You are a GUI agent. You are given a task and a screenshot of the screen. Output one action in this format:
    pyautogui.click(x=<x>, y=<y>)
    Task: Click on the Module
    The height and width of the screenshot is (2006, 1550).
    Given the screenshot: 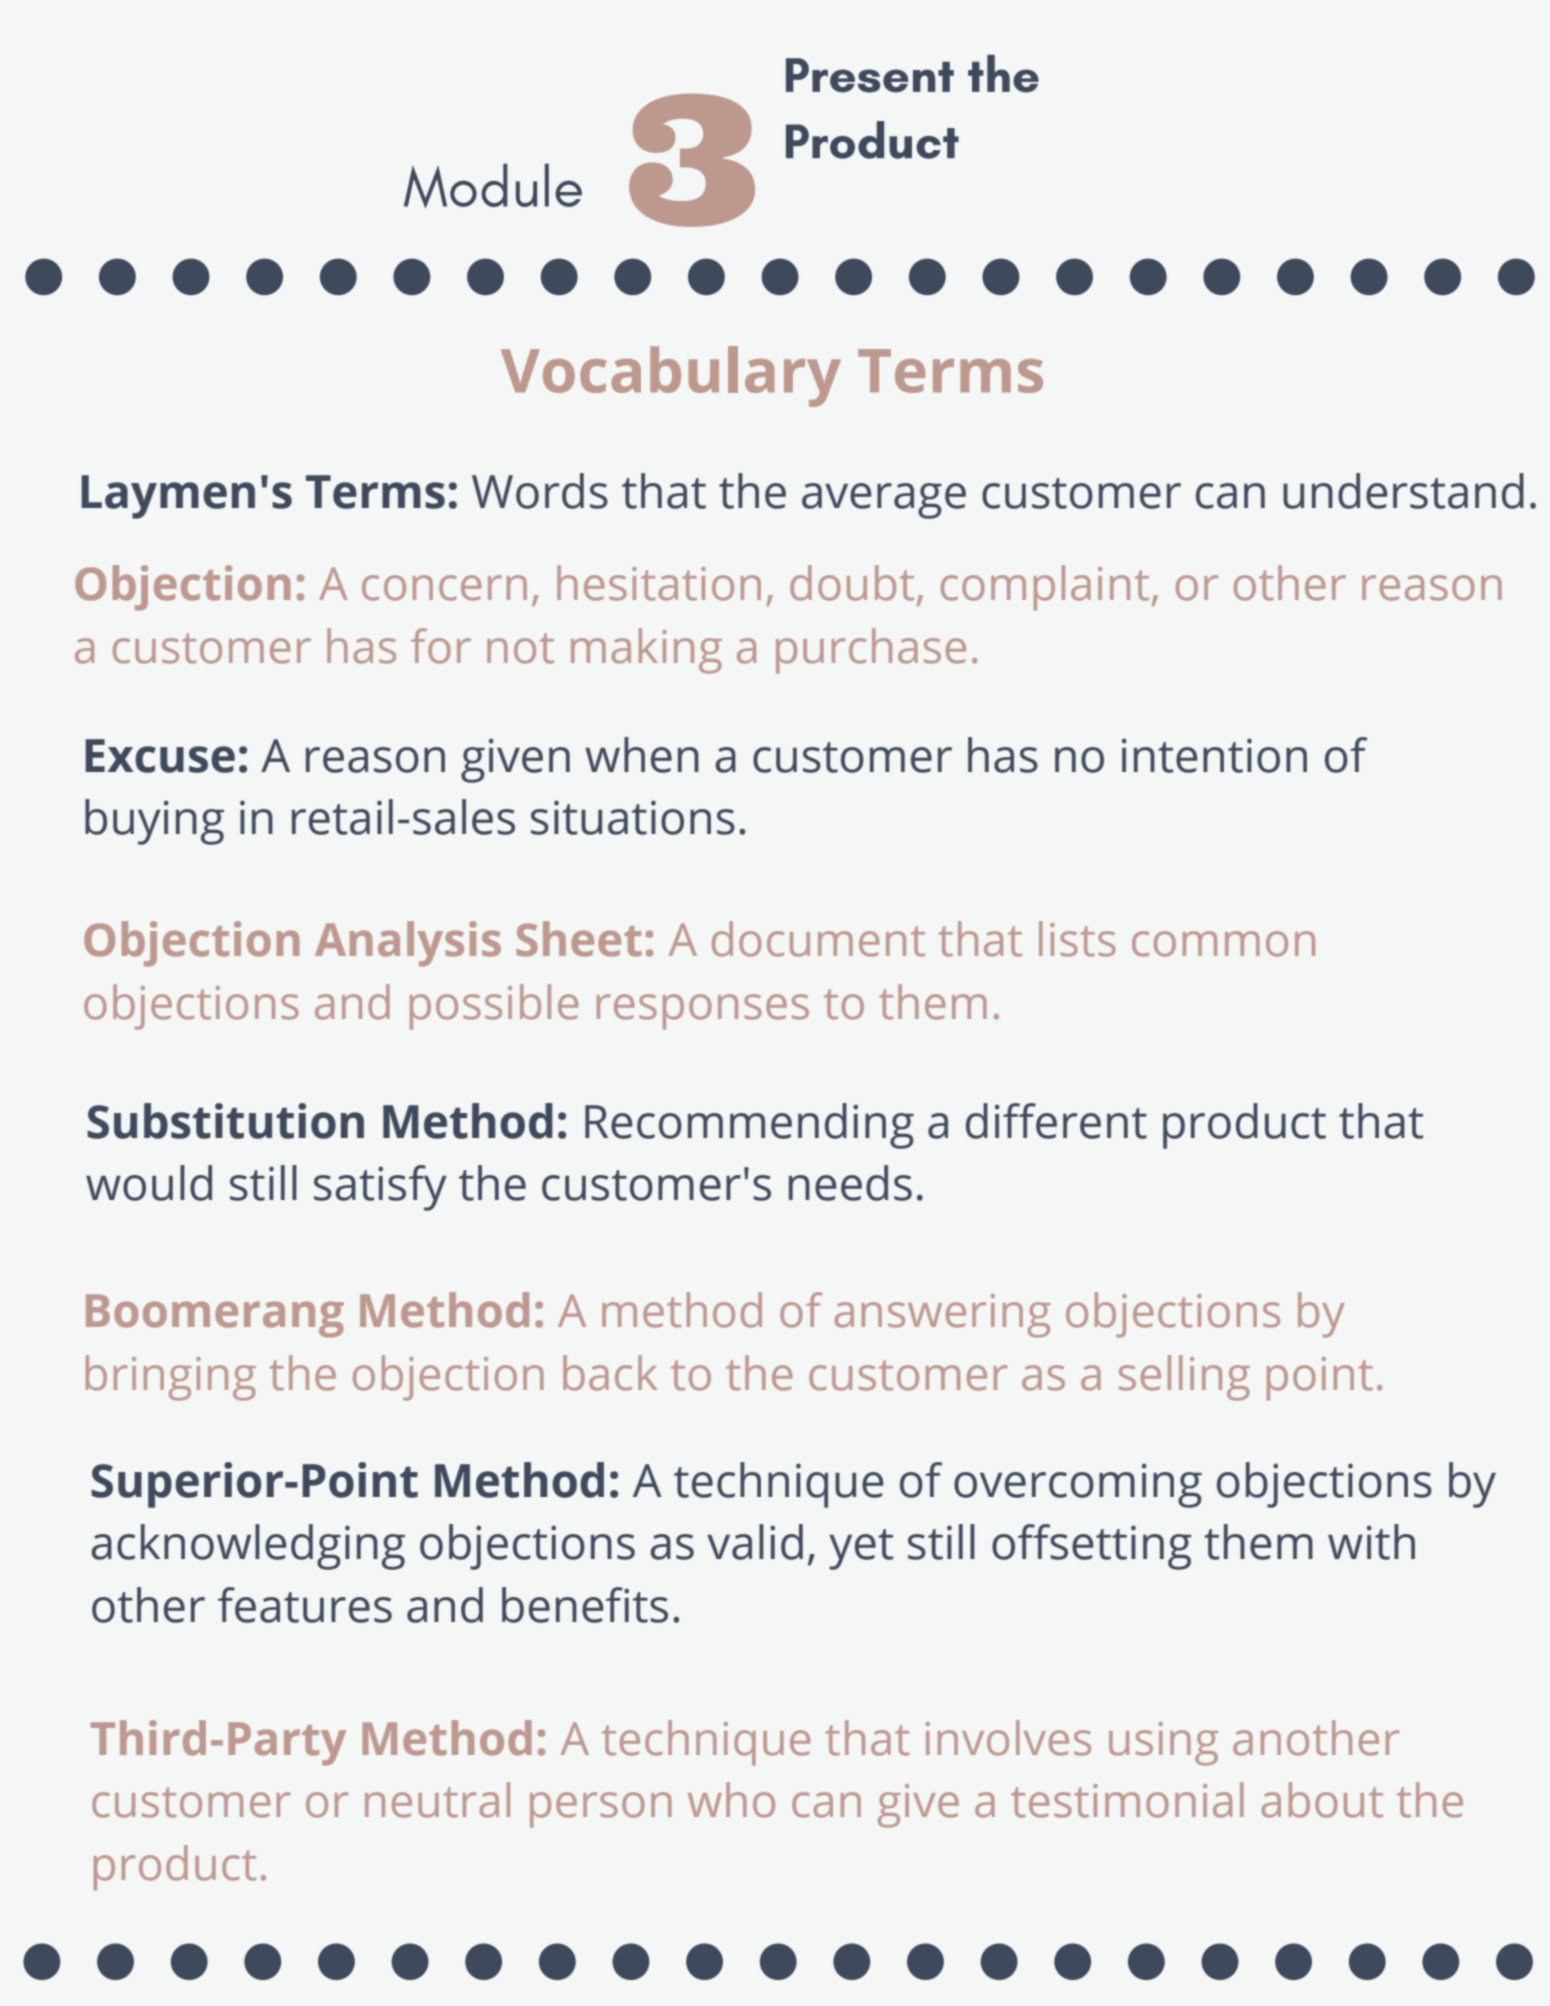 What is the action you would take?
    pyautogui.click(x=493, y=185)
